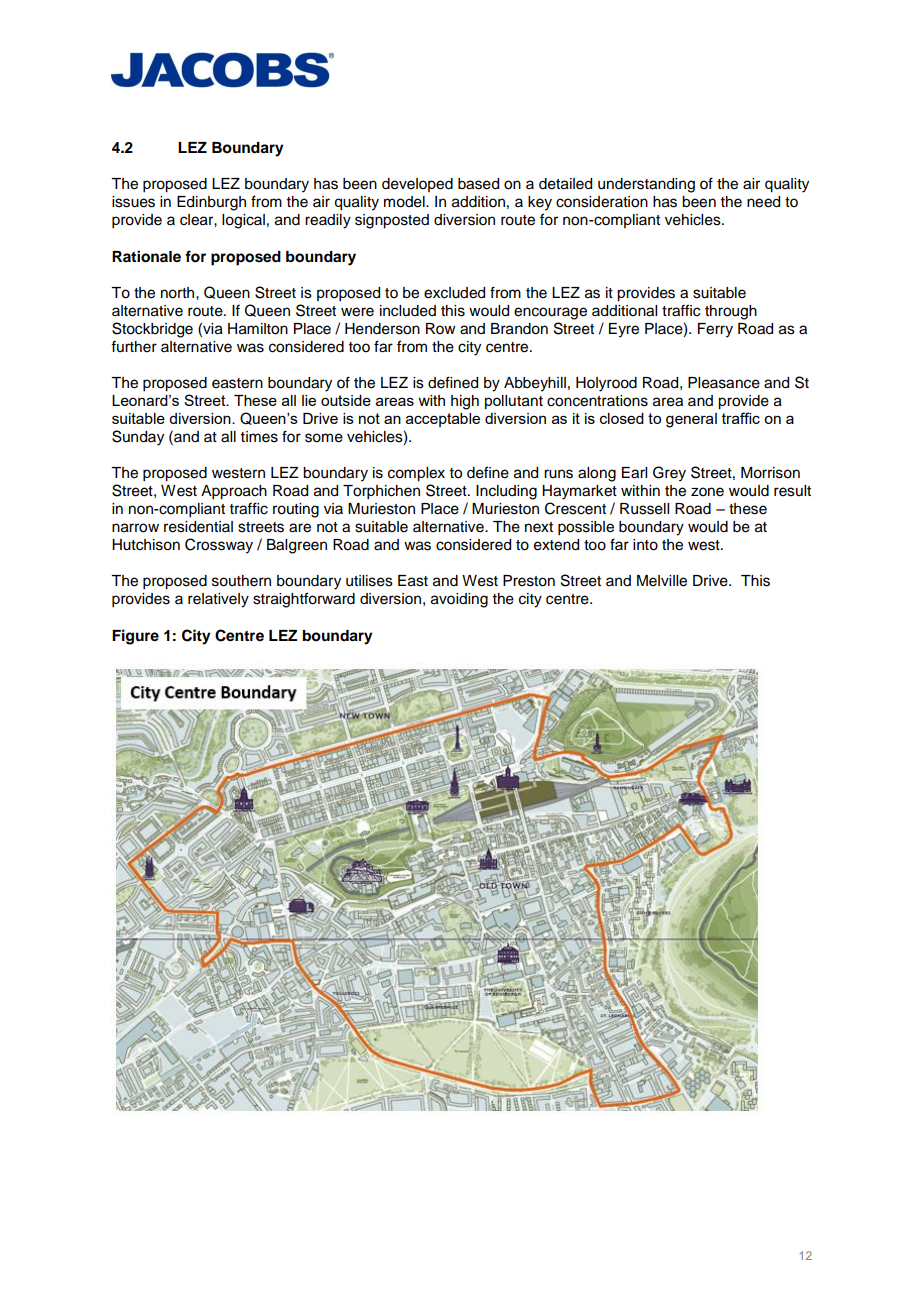  What do you see at coordinates (763, 202) in the image?
I see `need` at bounding box center [763, 202].
